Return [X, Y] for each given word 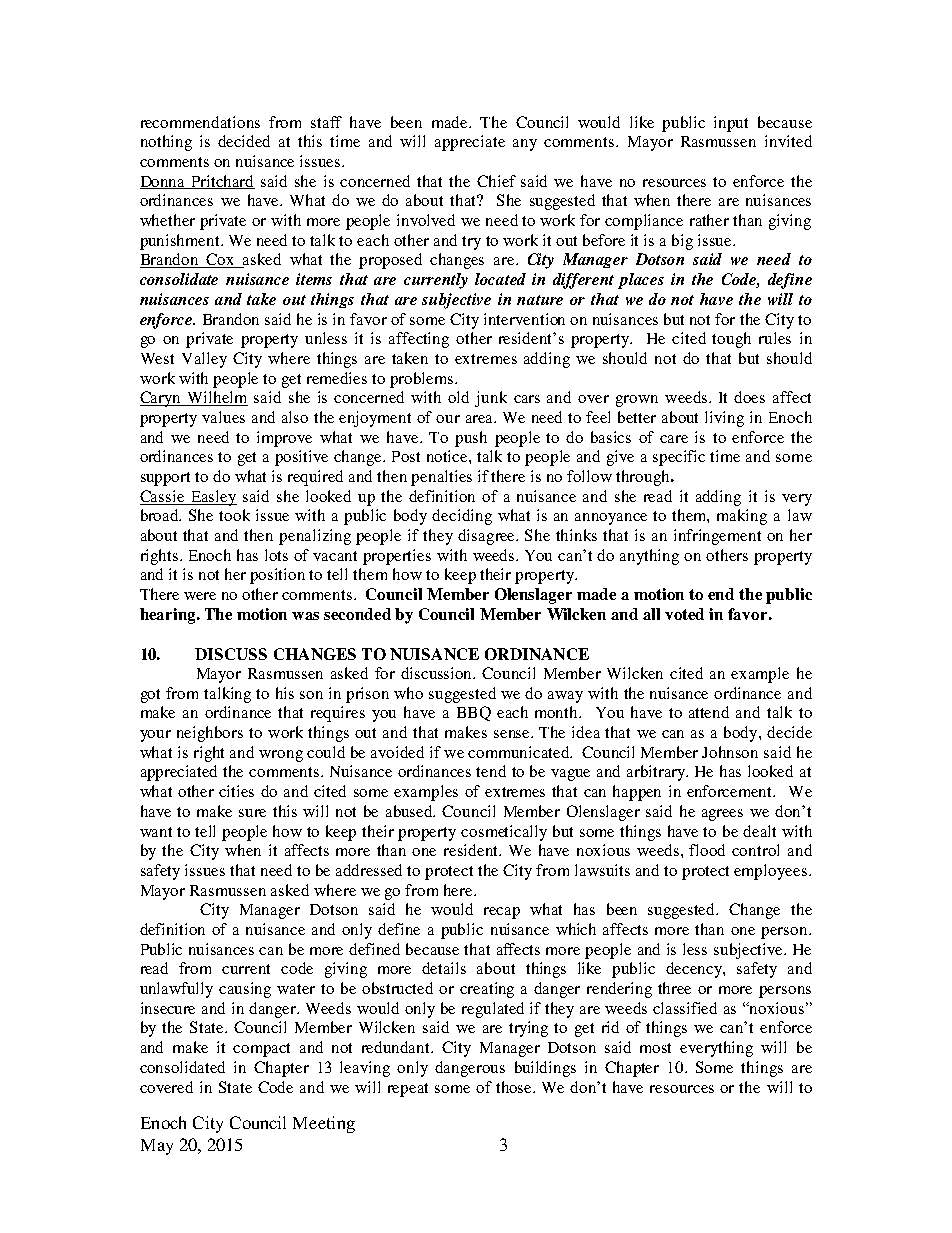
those [515, 1087]
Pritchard [222, 182]
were [200, 596]
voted [684, 614]
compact [261, 1050]
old [458, 397]
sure [252, 813]
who [408, 693]
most [655, 1048]
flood [707, 850]
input [731, 124]
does [749, 397]
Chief [496, 181]
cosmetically [504, 833]
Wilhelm [217, 398]
